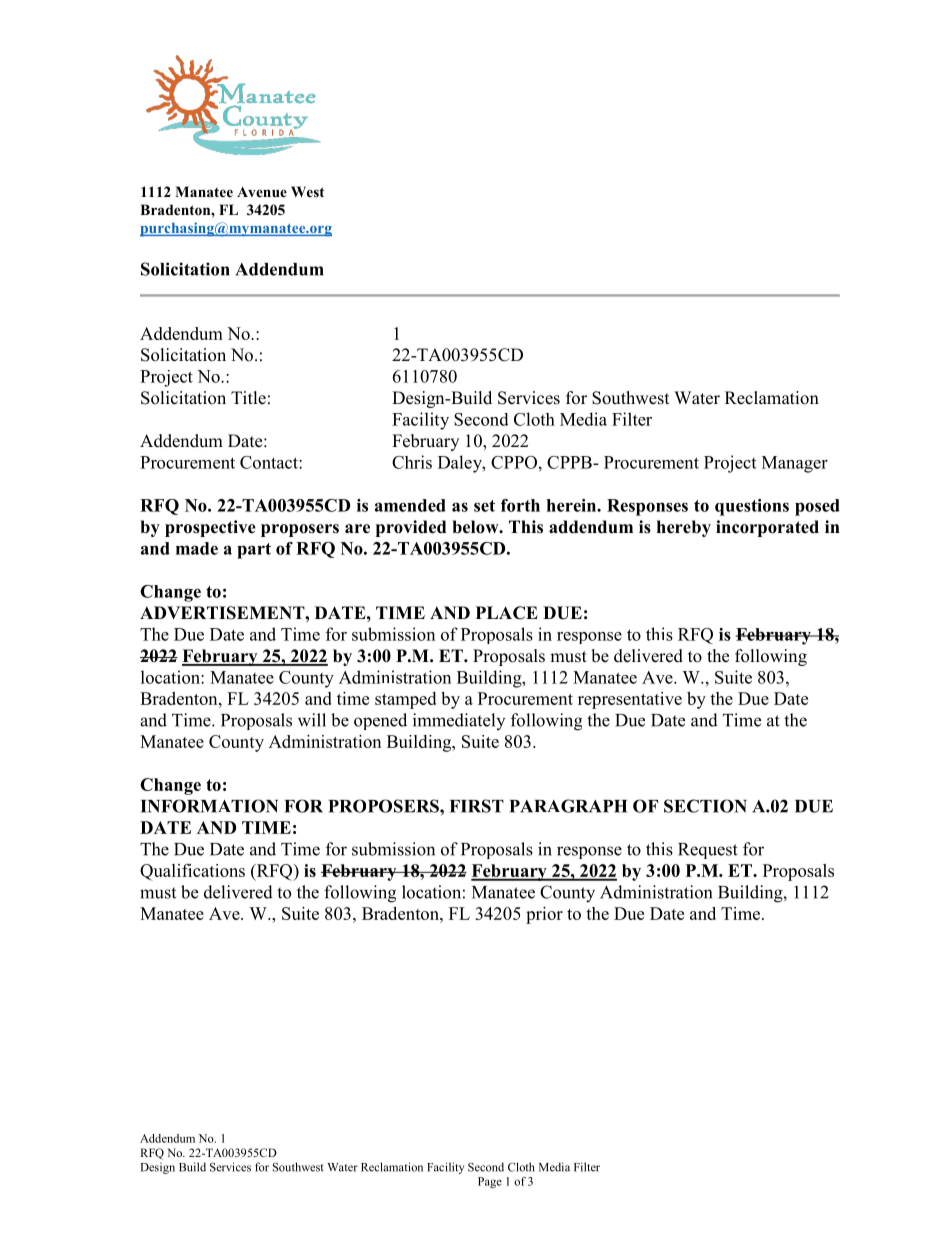  I want to click on SECTION, so click(705, 806).
